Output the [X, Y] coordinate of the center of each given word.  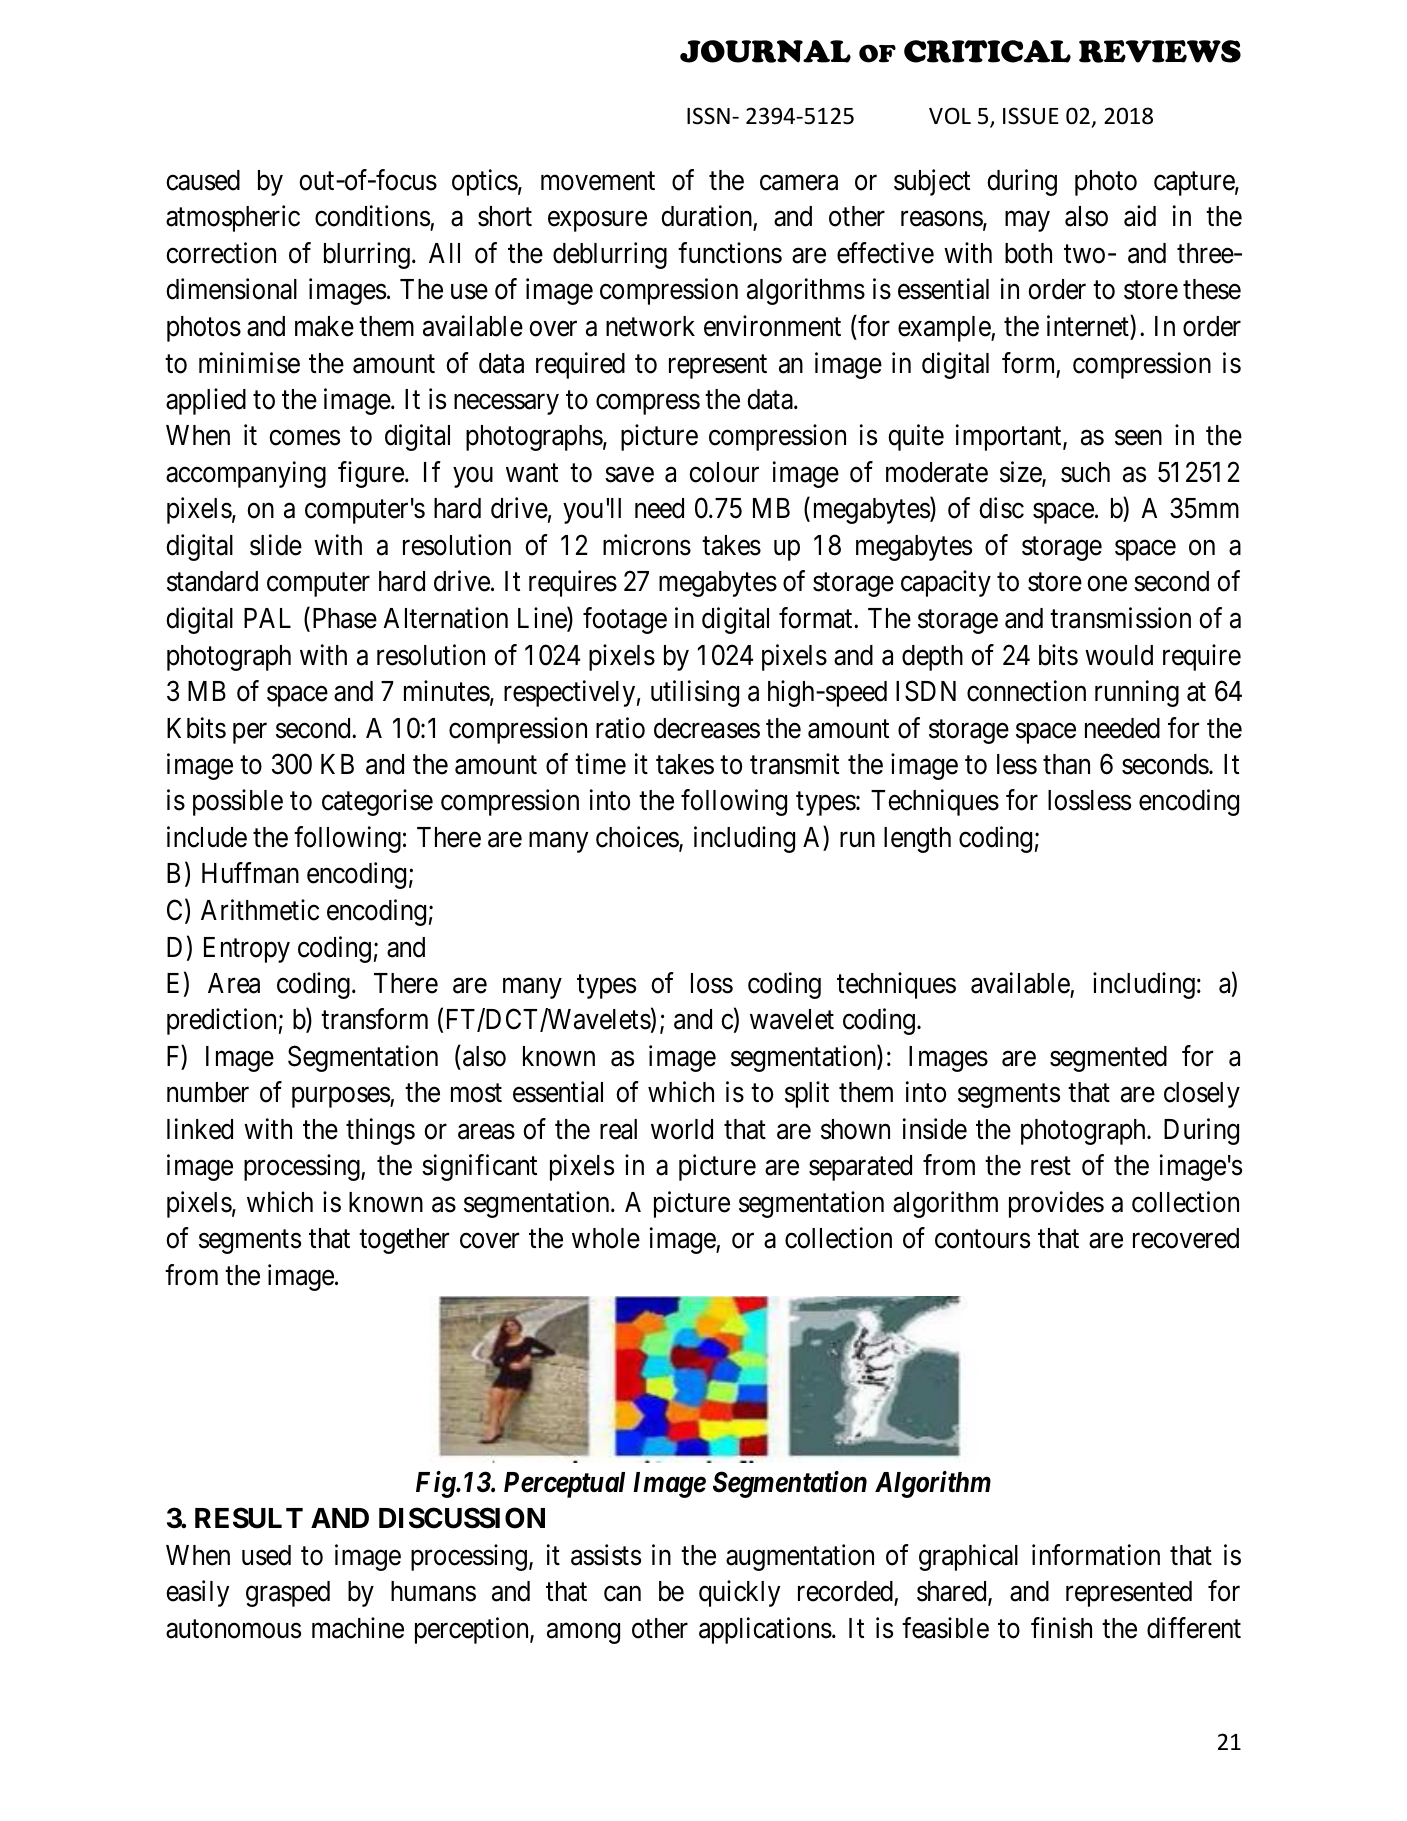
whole [606, 1238]
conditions [373, 218]
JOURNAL [765, 51]
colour [724, 472]
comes [304, 438]
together [404, 1241]
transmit [794, 764]
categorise [377, 803]
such [1085, 472]
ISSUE [1031, 116]
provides [1056, 1204]
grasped [288, 1594]
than [1066, 764]
